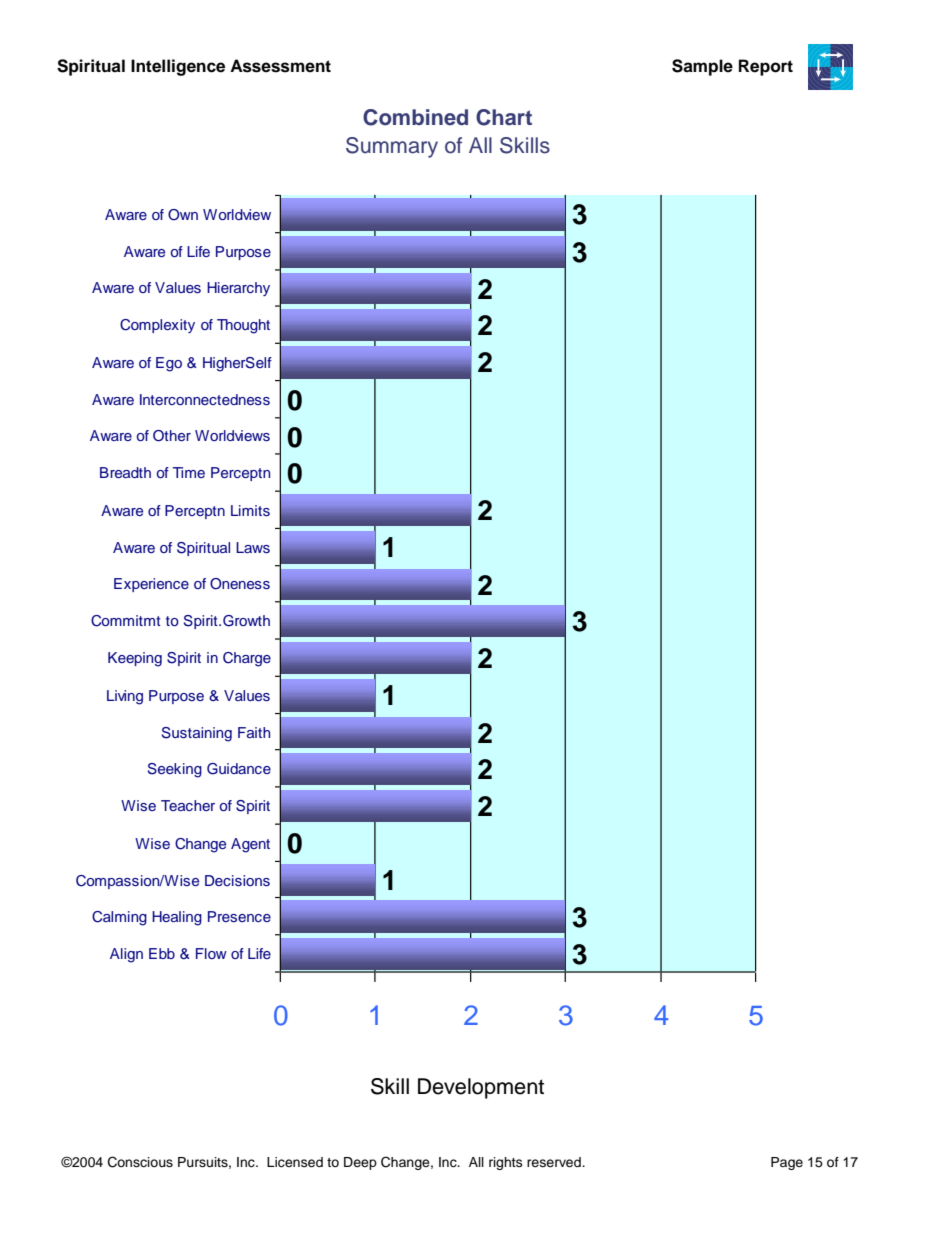 The image size is (952, 1233). I want to click on Chart, so click(504, 117).
